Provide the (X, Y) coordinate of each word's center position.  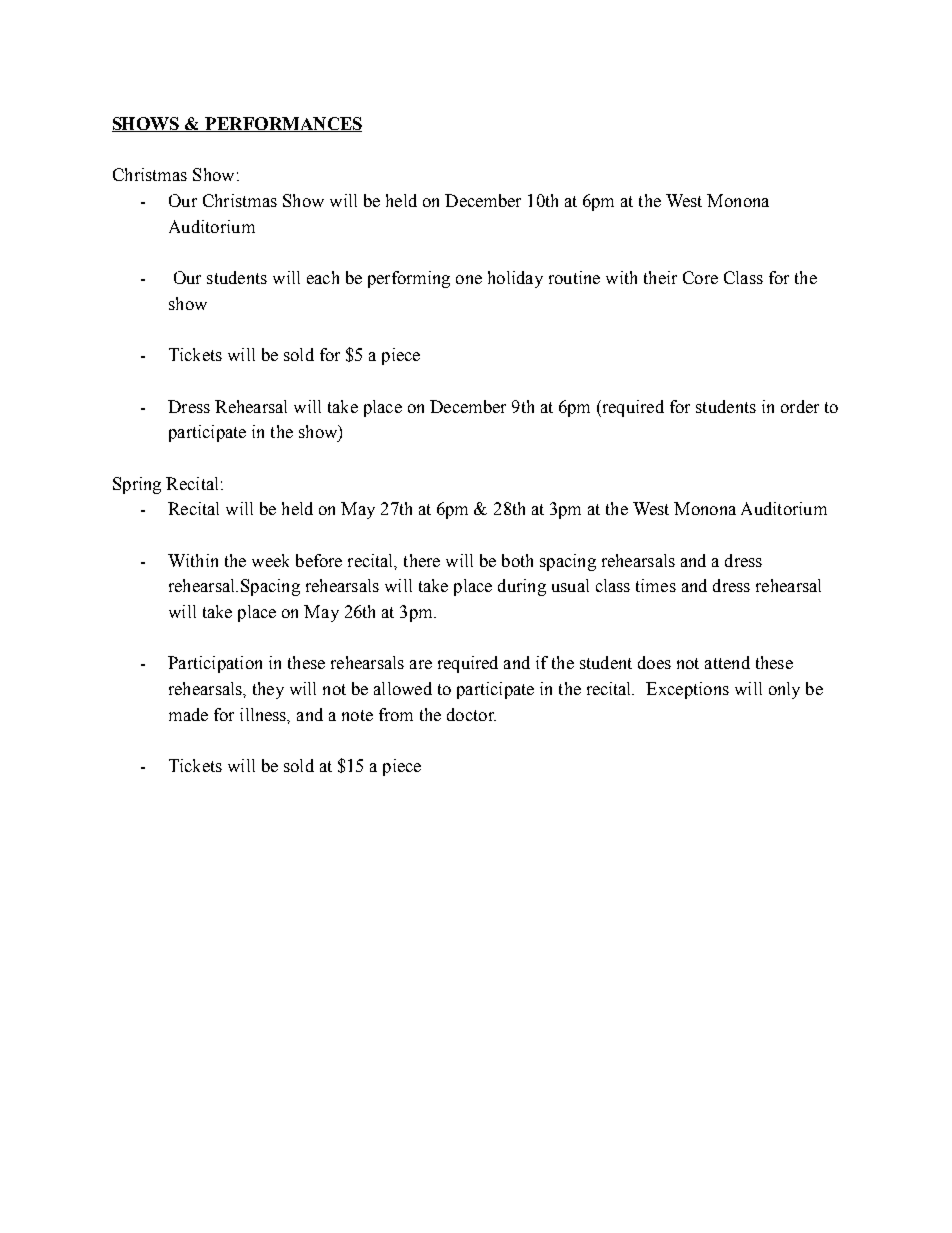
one (469, 279)
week (270, 560)
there (422, 560)
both (517, 560)
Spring (137, 485)
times (656, 585)
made (188, 714)
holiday (515, 279)
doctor (471, 714)
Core (700, 277)
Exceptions (687, 690)
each (323, 277)
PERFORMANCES (282, 124)
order (800, 406)
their (660, 277)
